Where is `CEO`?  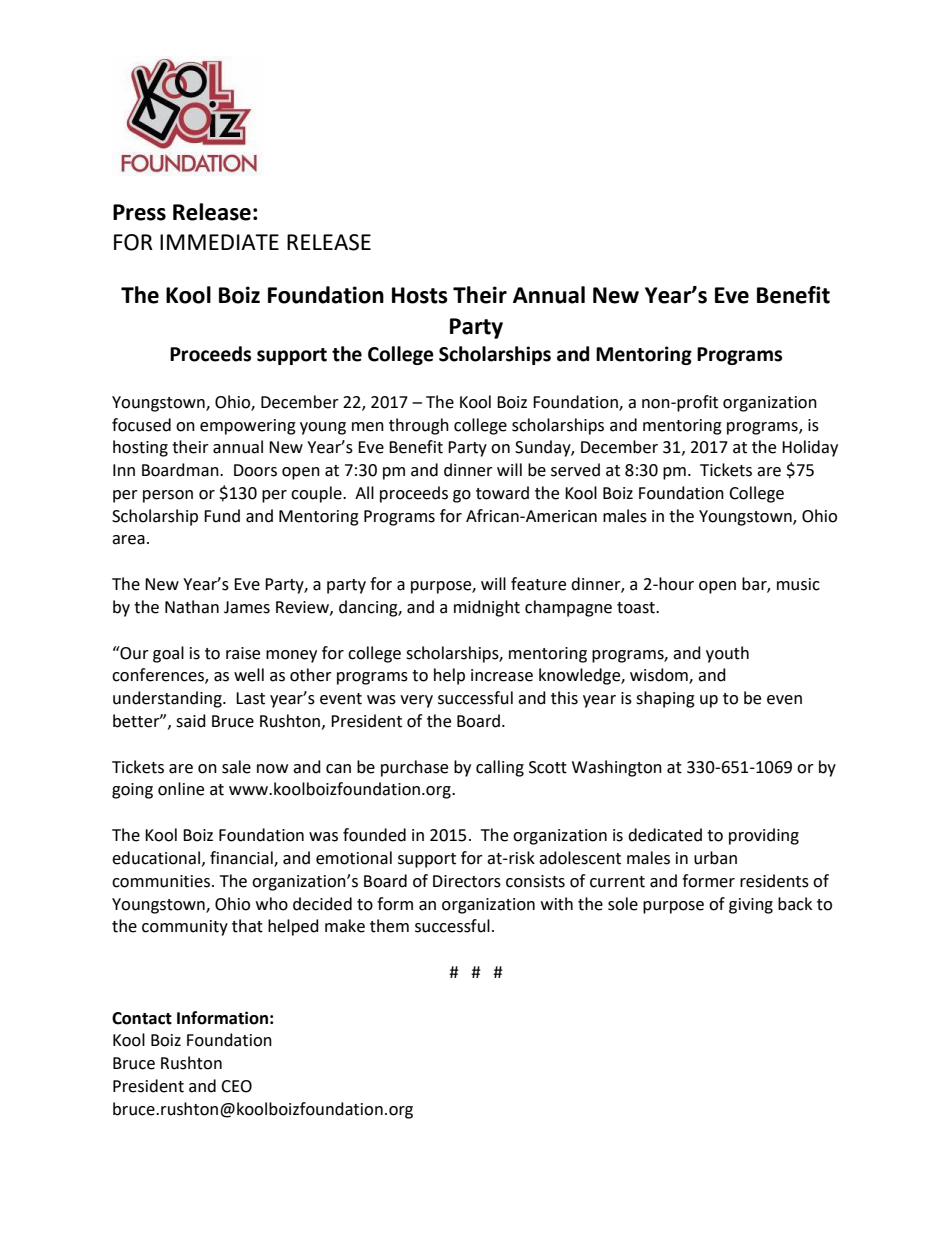 CEO is located at coordinates (236, 1086).
